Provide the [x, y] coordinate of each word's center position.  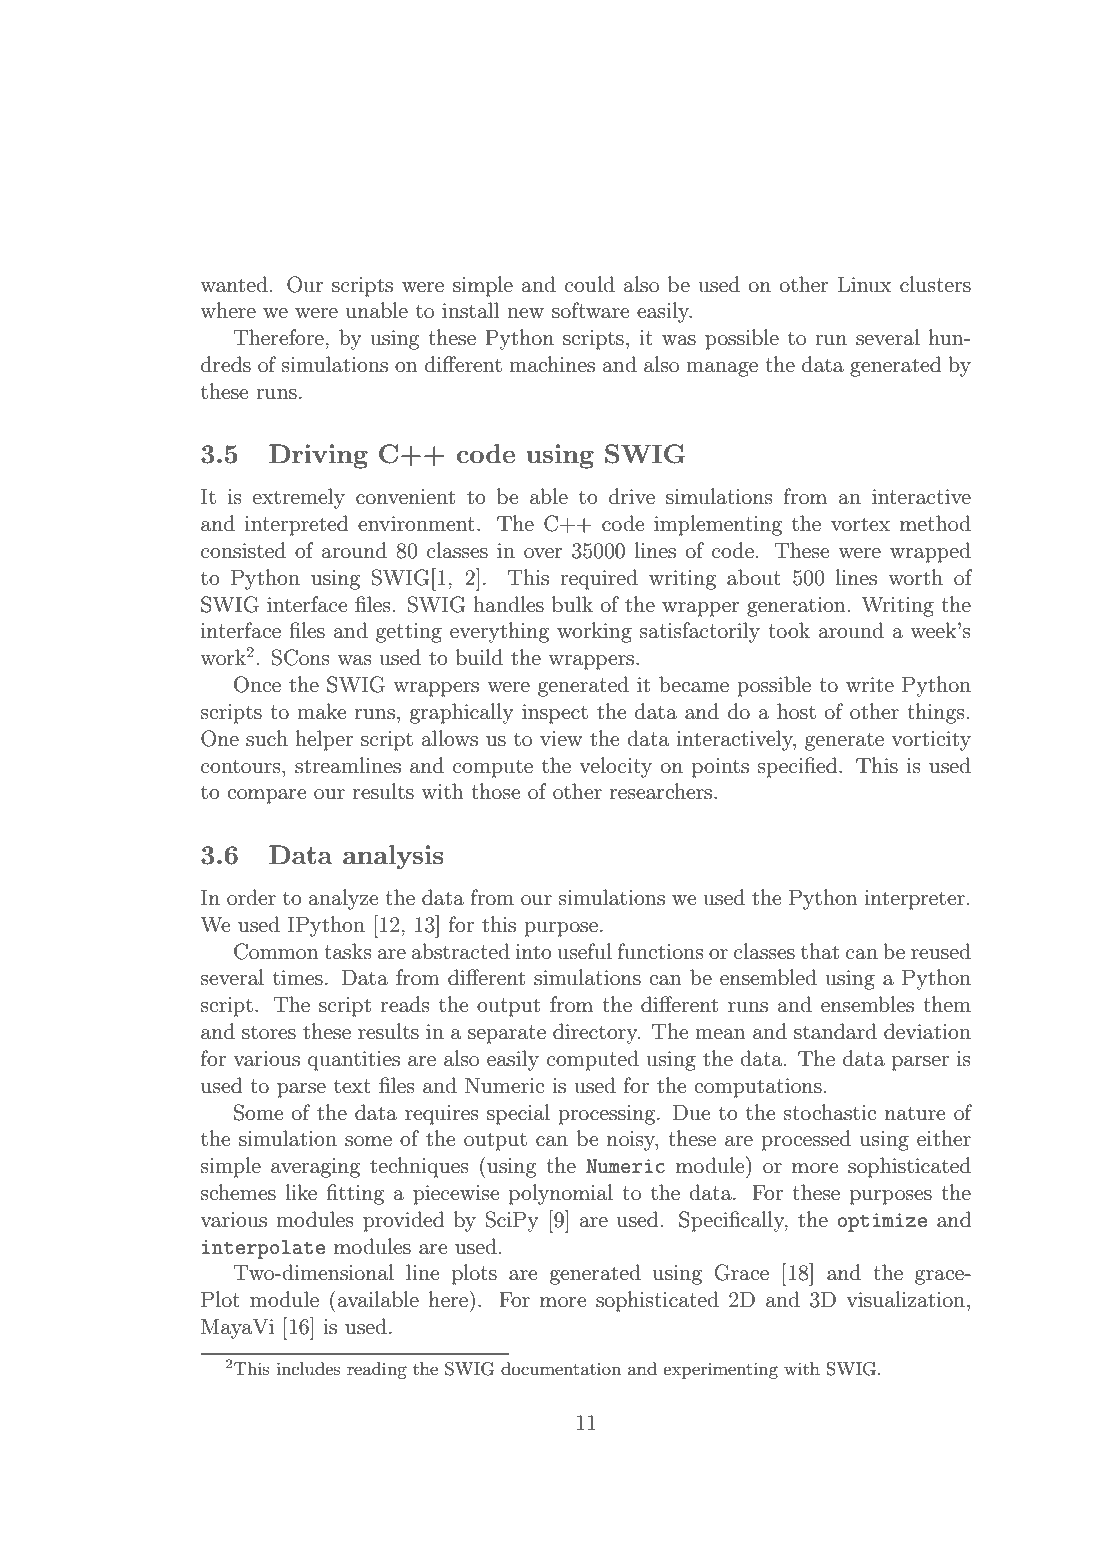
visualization [906, 1299]
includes [308, 1369]
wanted [234, 284]
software [590, 310]
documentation [561, 1368]
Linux [865, 285]
